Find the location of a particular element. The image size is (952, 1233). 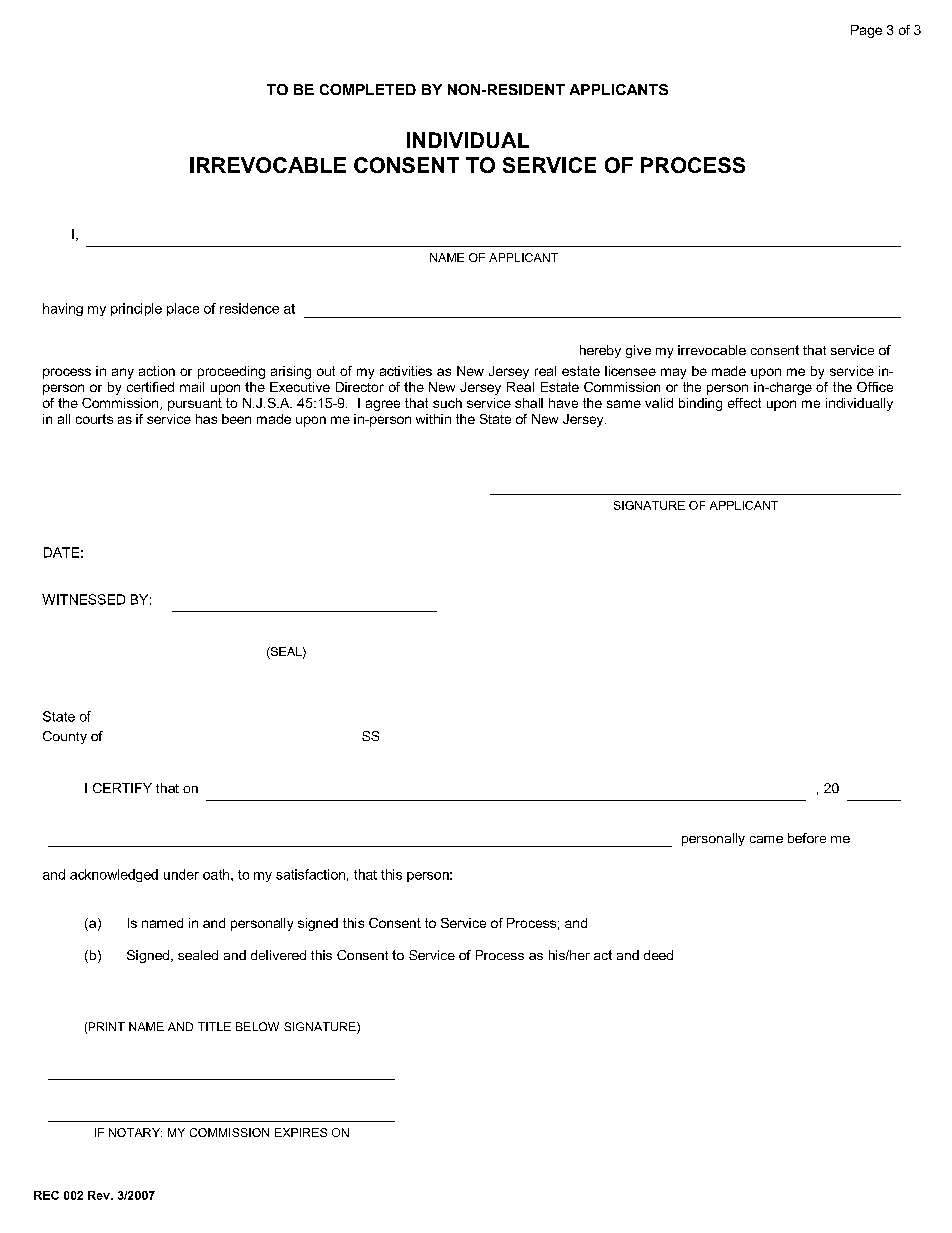

came is located at coordinates (766, 839).
